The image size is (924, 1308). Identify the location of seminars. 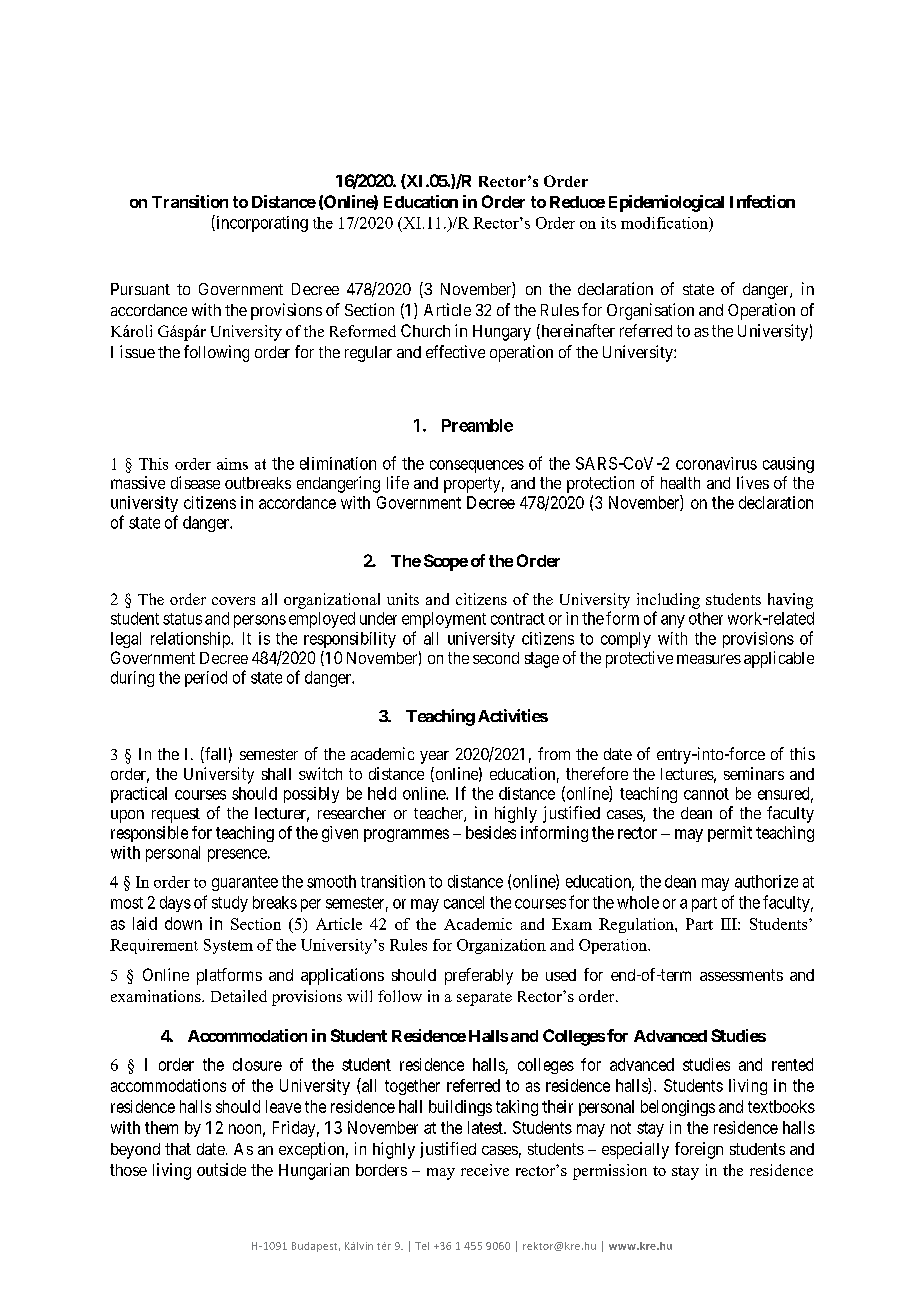
(754, 773).
